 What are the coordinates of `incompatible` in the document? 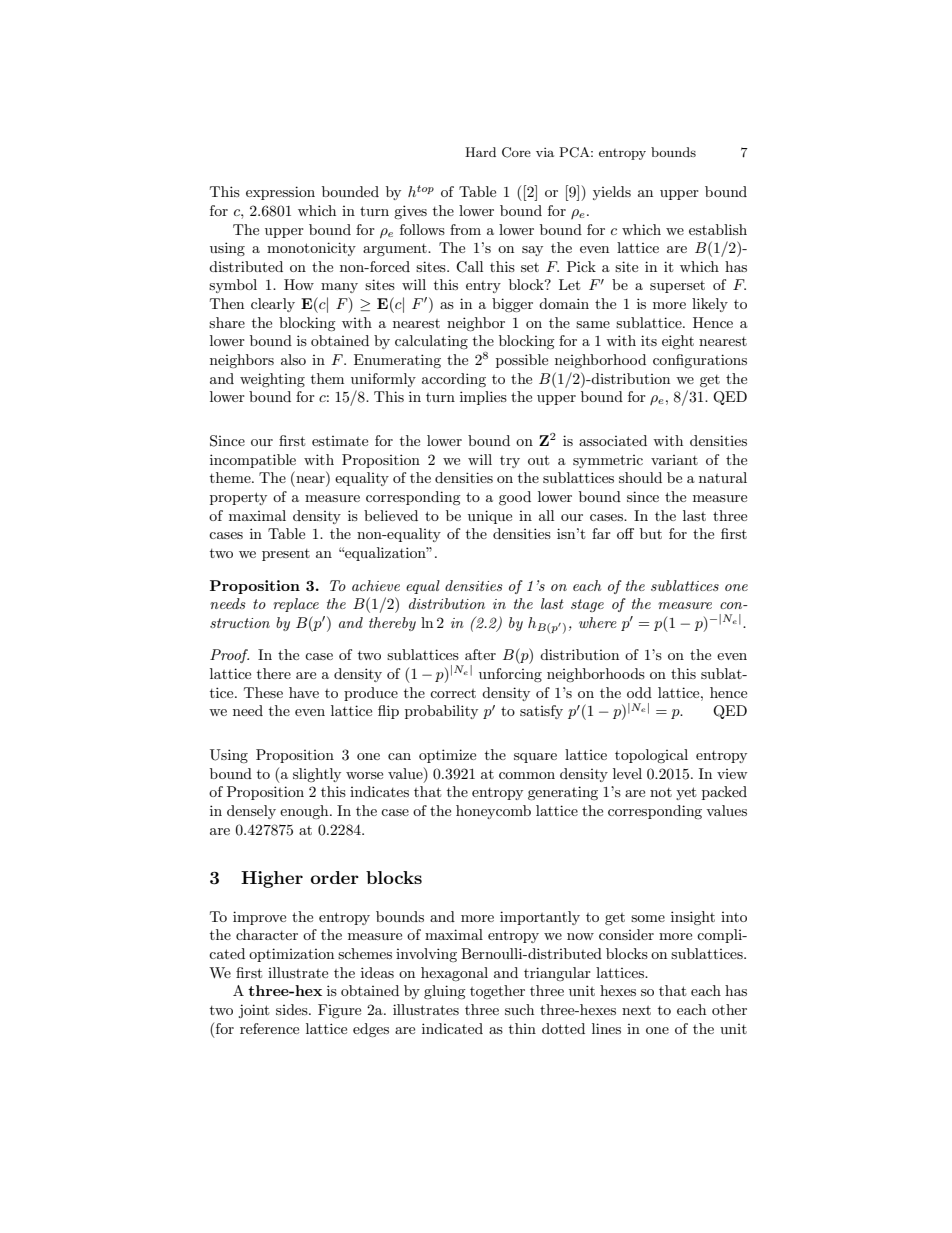 It's located at (253, 461).
